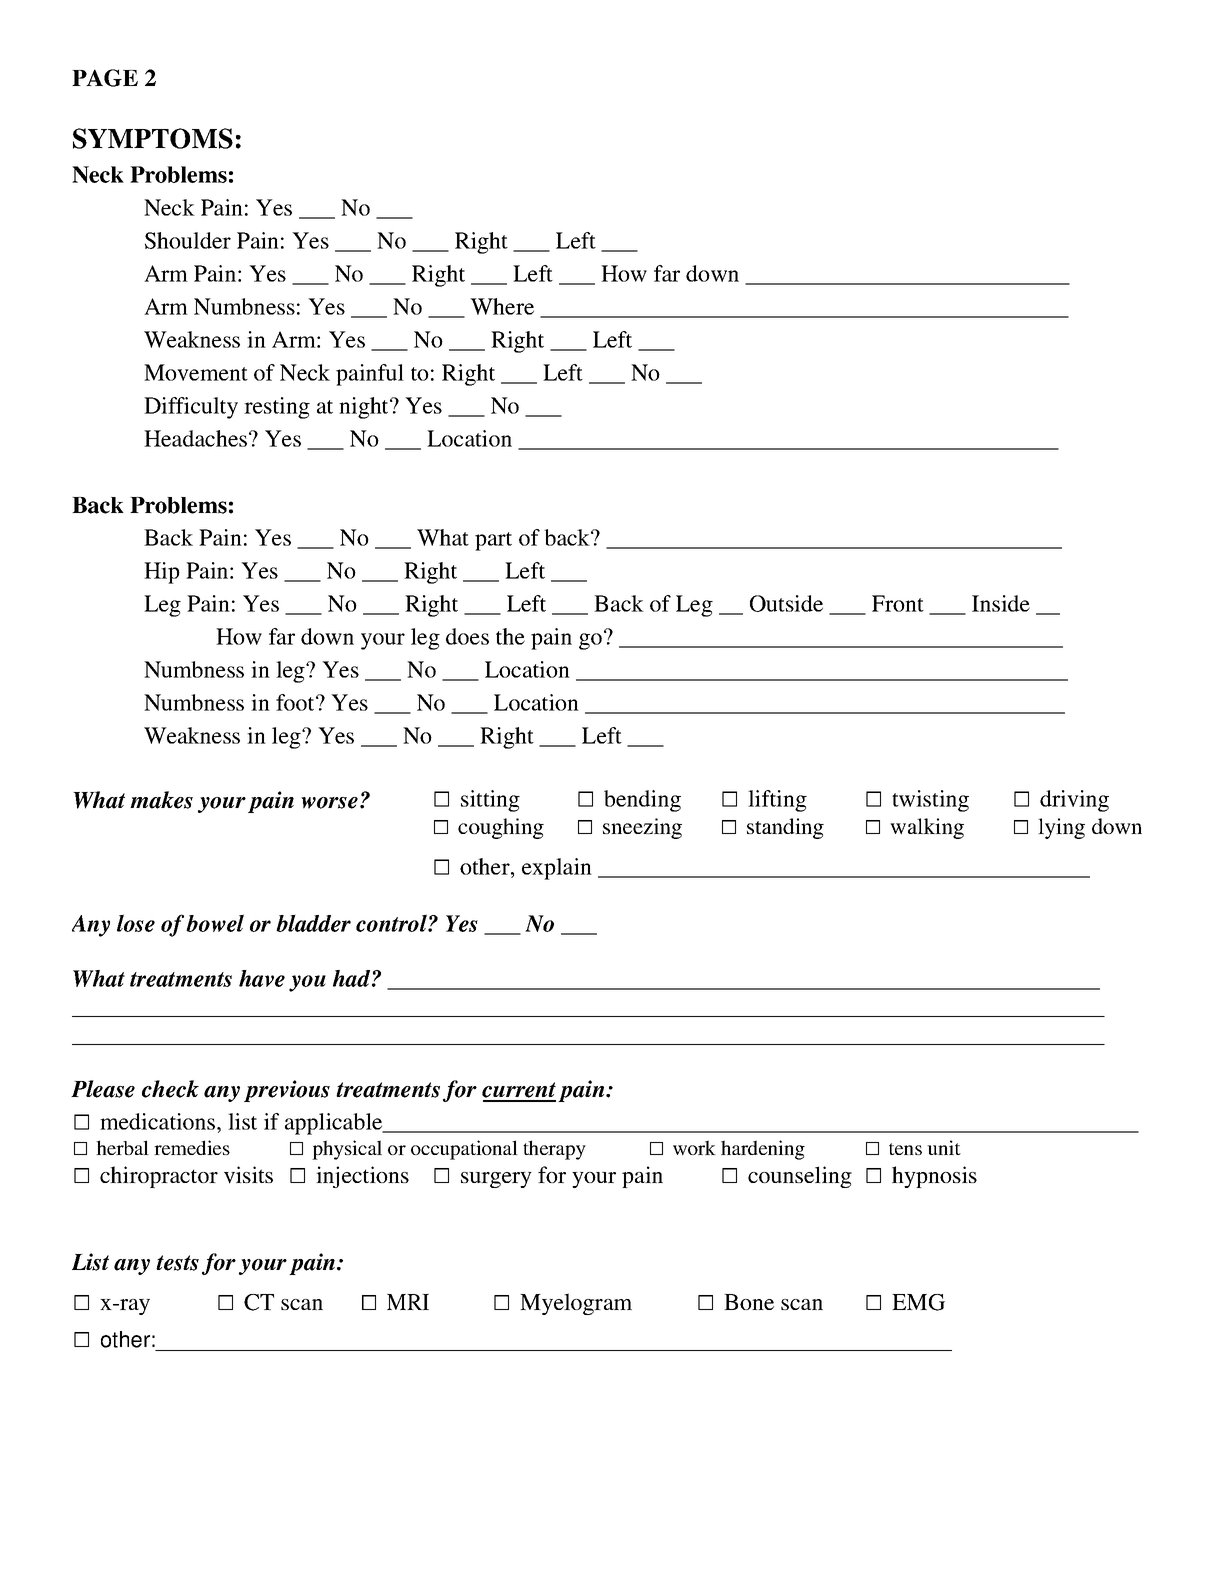 This document has height=1584, width=1224. I want to click on Where, so click(502, 306).
